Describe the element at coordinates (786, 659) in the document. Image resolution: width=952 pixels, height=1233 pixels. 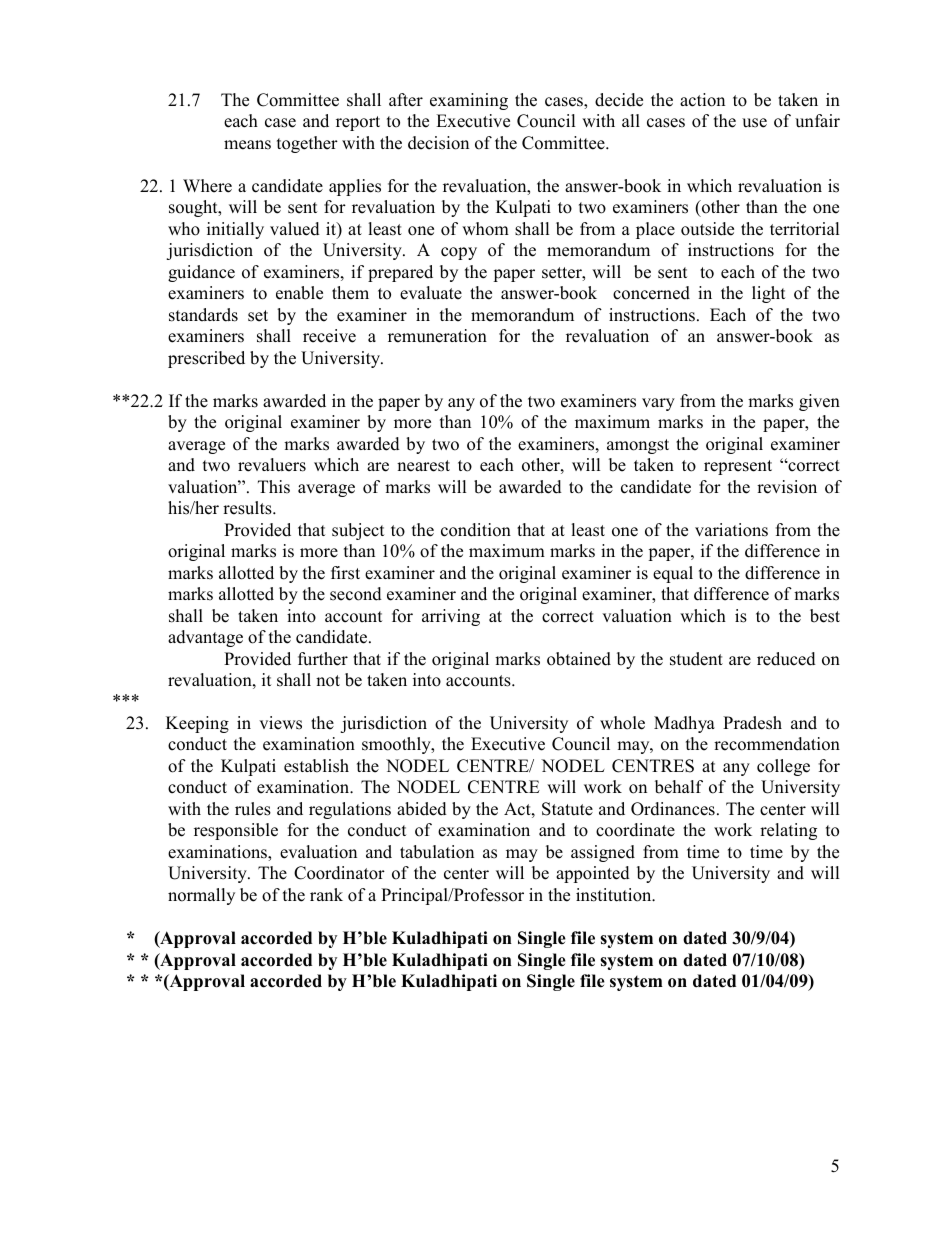
I see `reduced` at that location.
